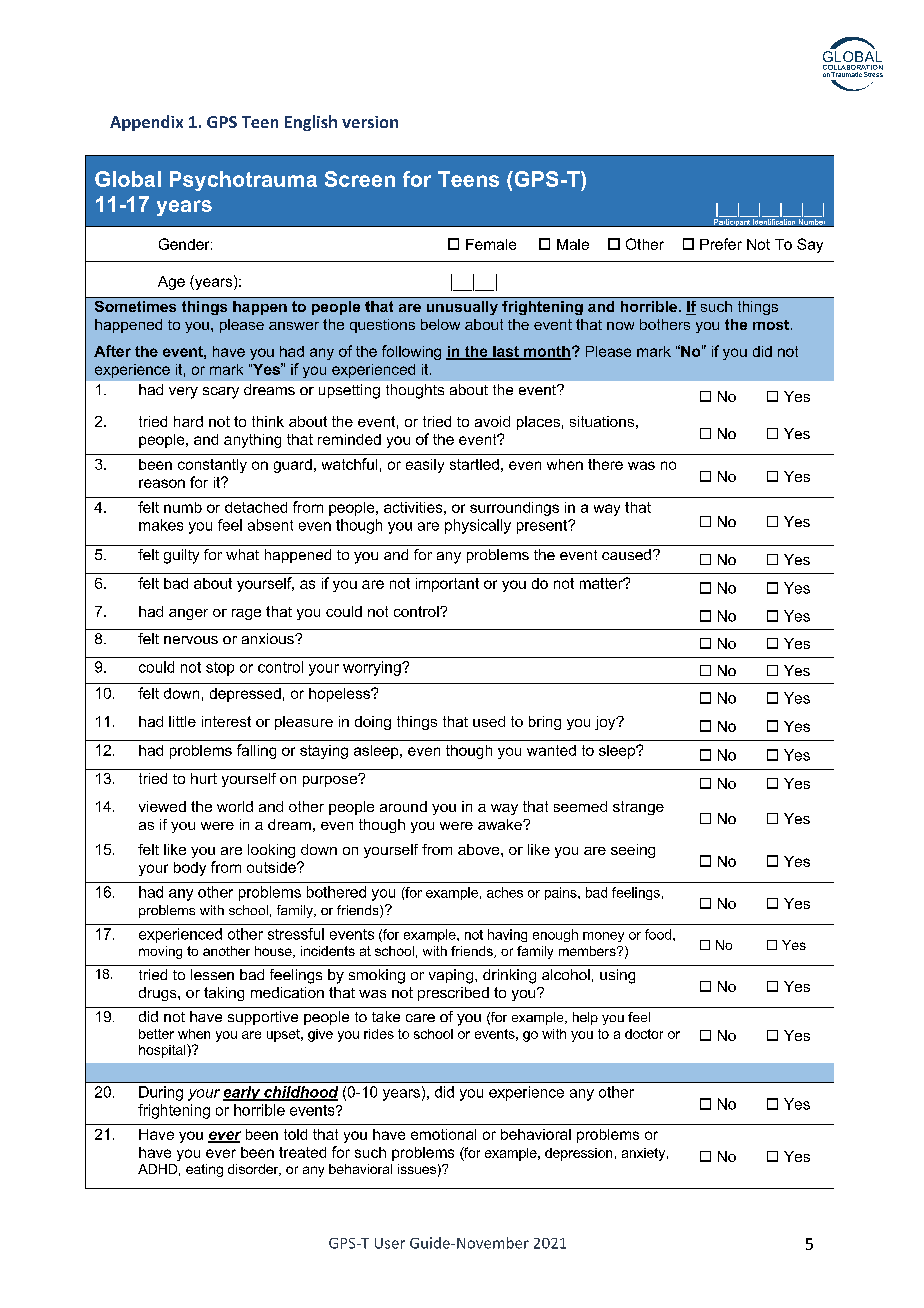  Describe the element at coordinates (390, 1243) in the page. I see `User` at that location.
